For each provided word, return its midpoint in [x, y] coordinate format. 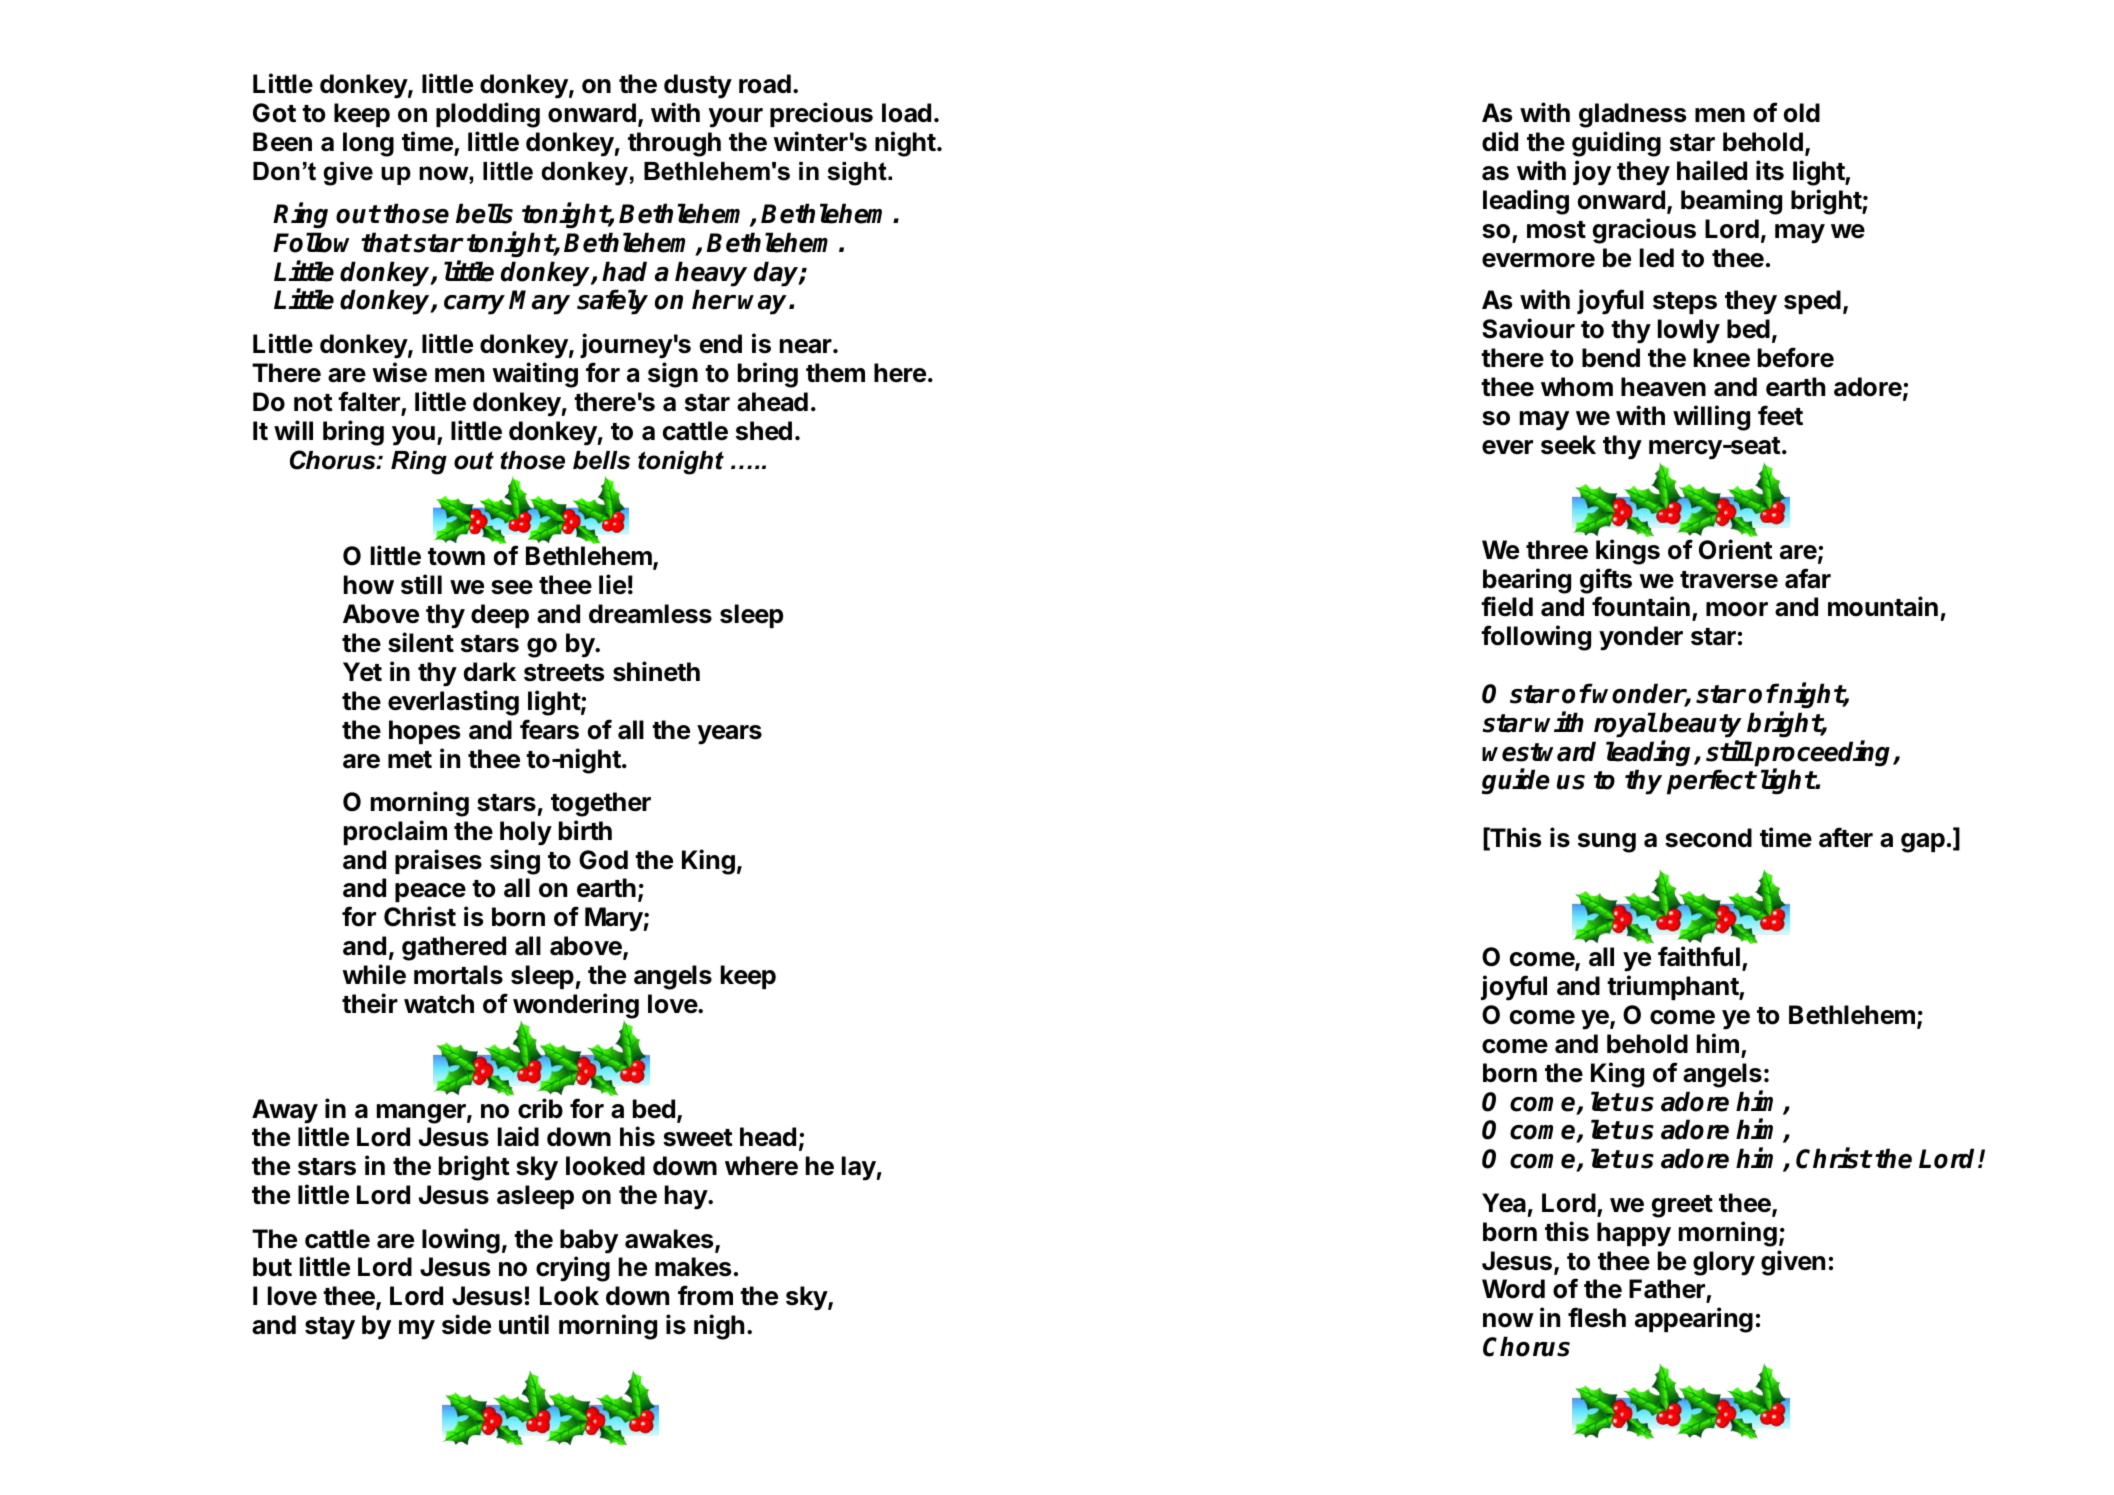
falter [369, 401]
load [906, 113]
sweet [698, 1138]
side [466, 1324]
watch [439, 1004]
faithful [1699, 956]
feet [1780, 415]
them [835, 373]
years [729, 735]
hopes [424, 732]
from [705, 1295]
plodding [488, 115]
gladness [1632, 115]
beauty [1700, 725]
